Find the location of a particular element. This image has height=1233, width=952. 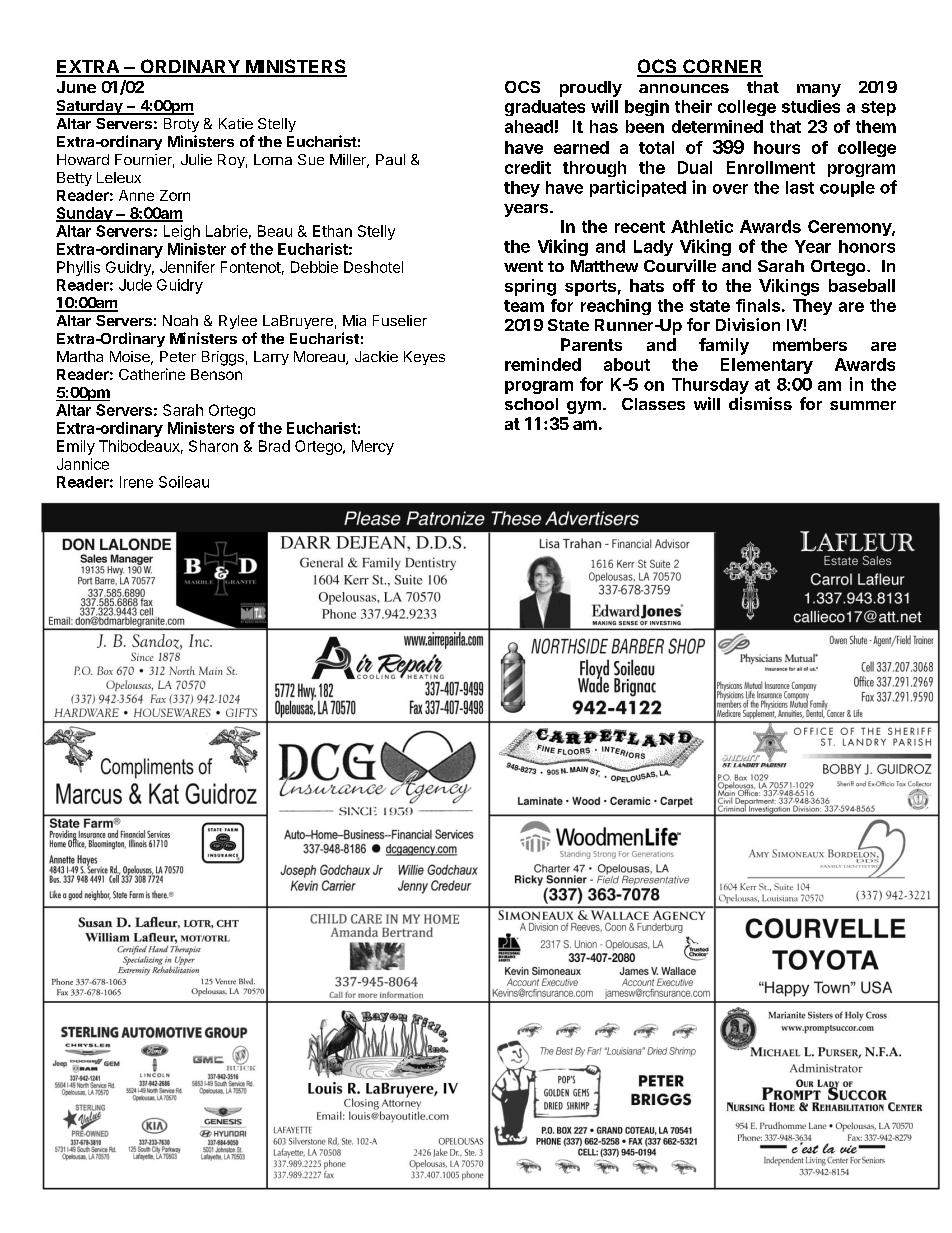

many is located at coordinates (819, 90).
